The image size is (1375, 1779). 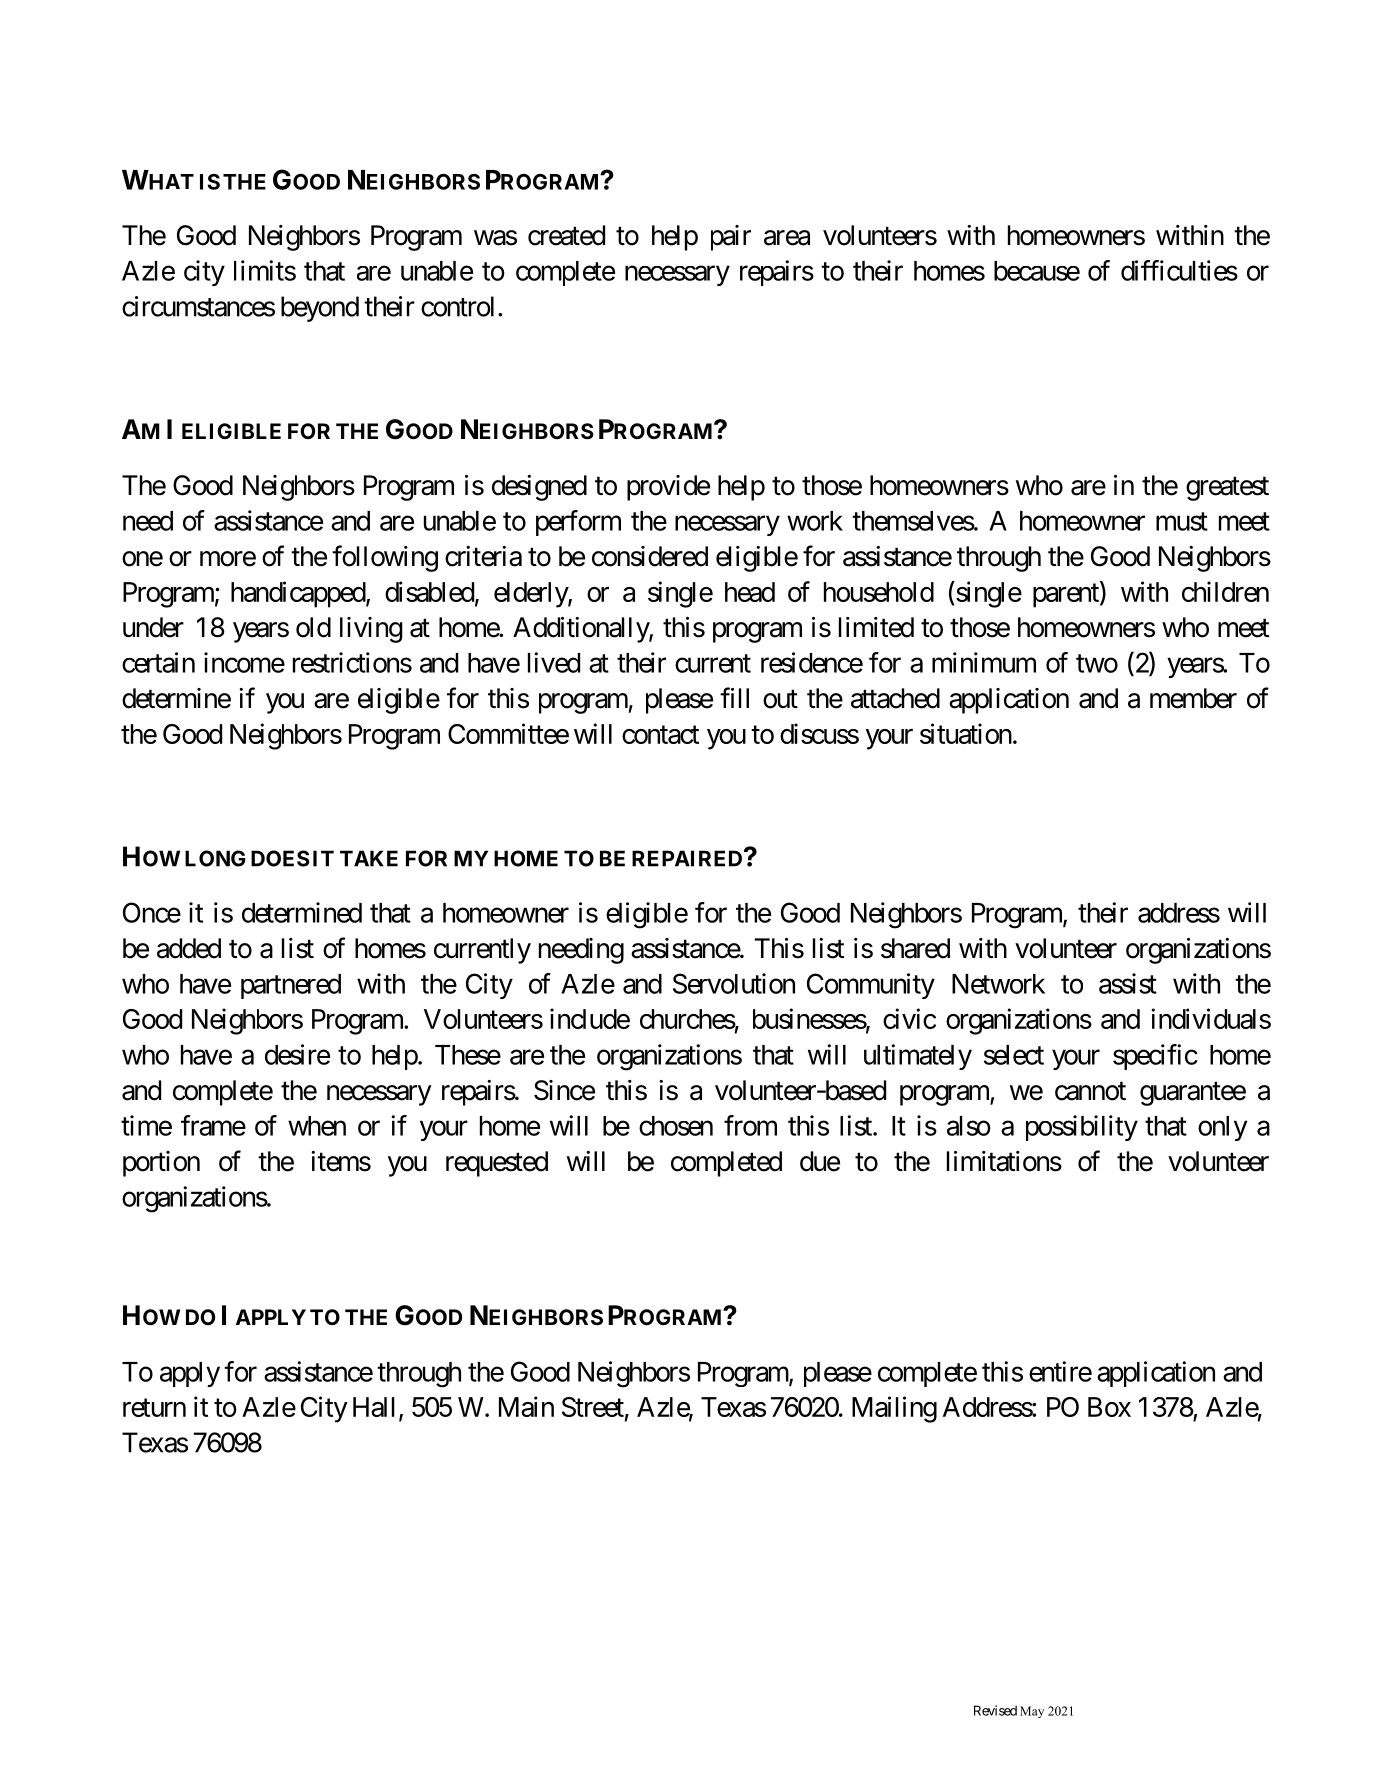 I want to click on head, so click(x=750, y=592).
